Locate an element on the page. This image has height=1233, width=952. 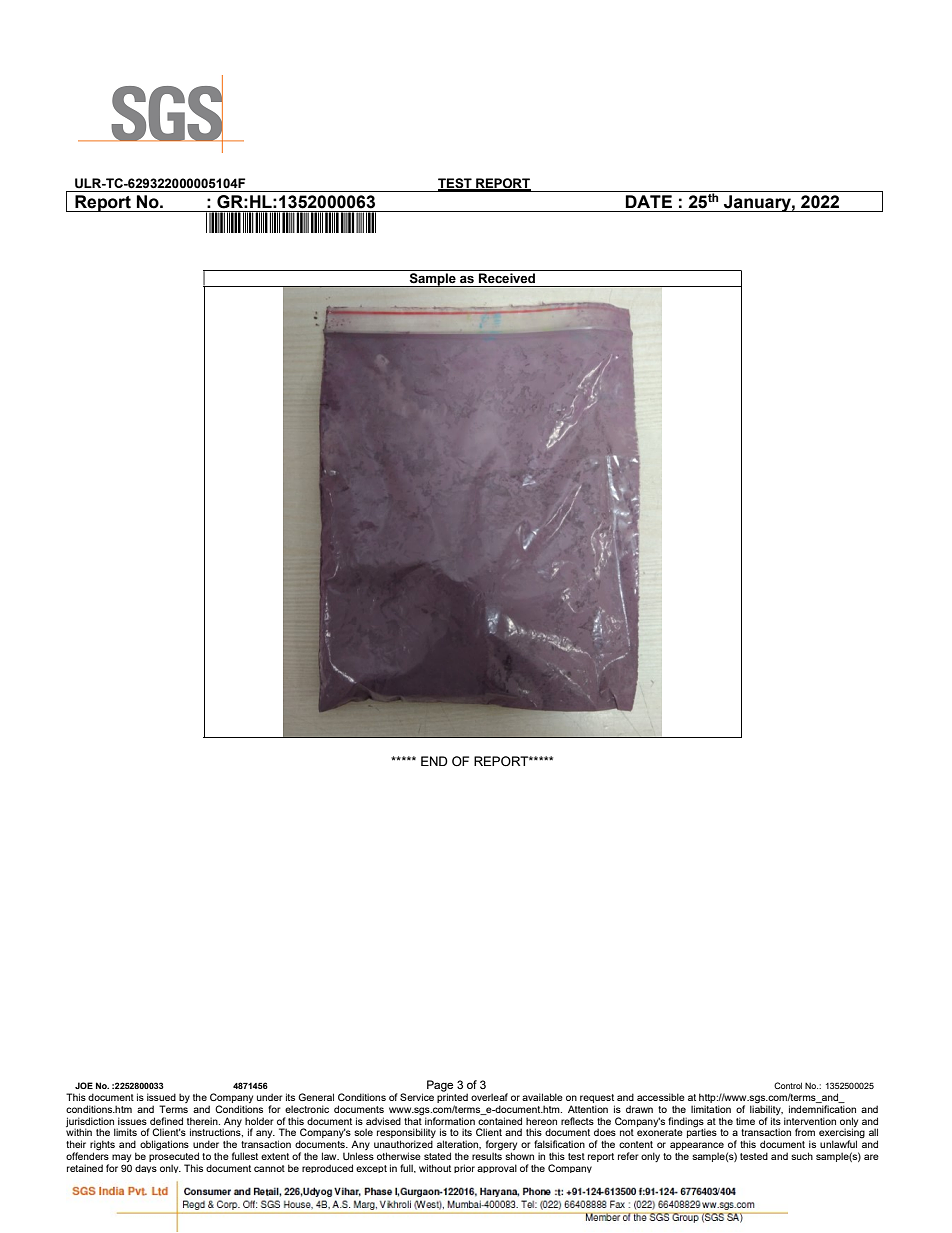
Control is located at coordinates (788, 1085).
